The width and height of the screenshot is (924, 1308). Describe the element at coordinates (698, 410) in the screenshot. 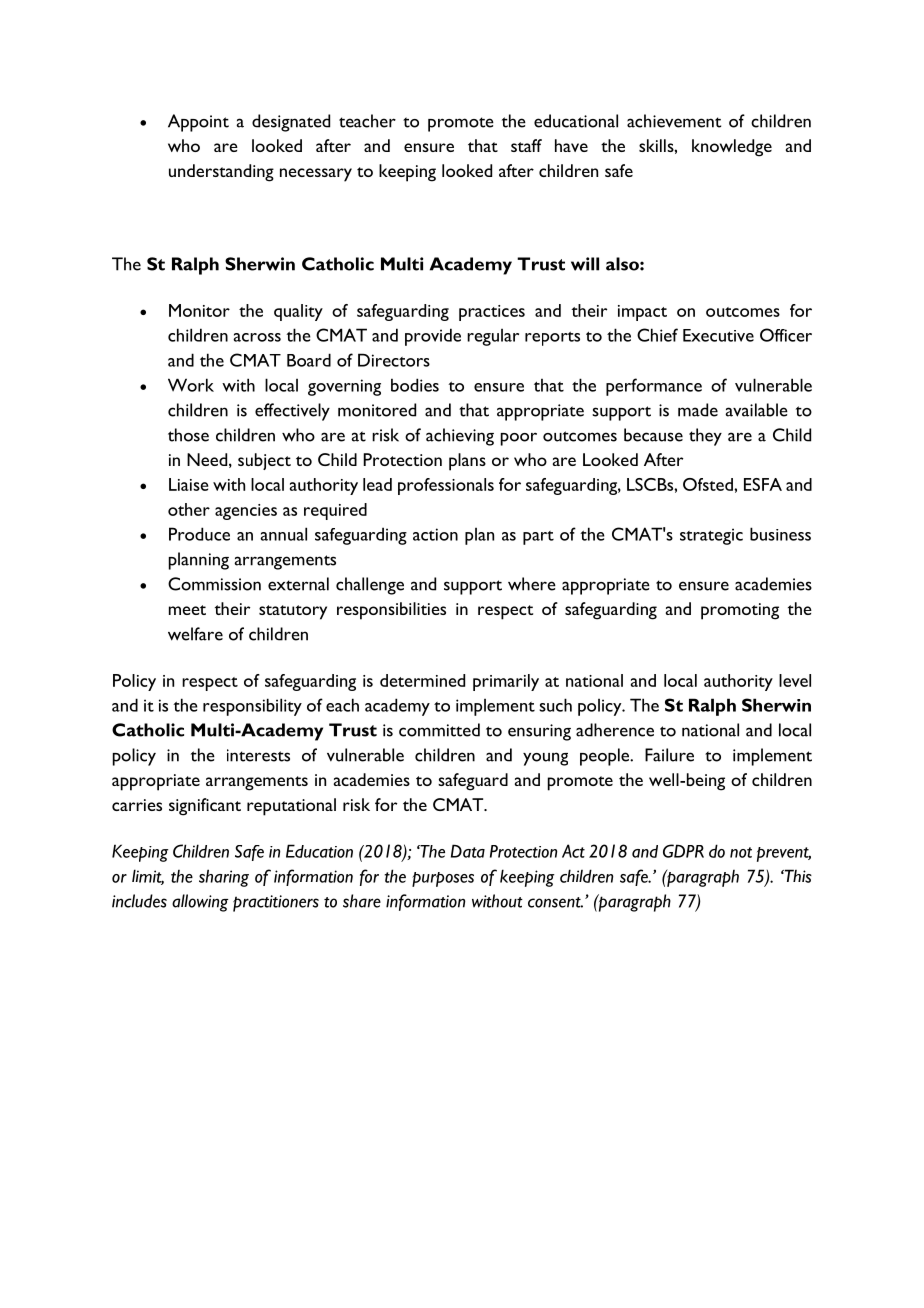

I see `made` at that location.
